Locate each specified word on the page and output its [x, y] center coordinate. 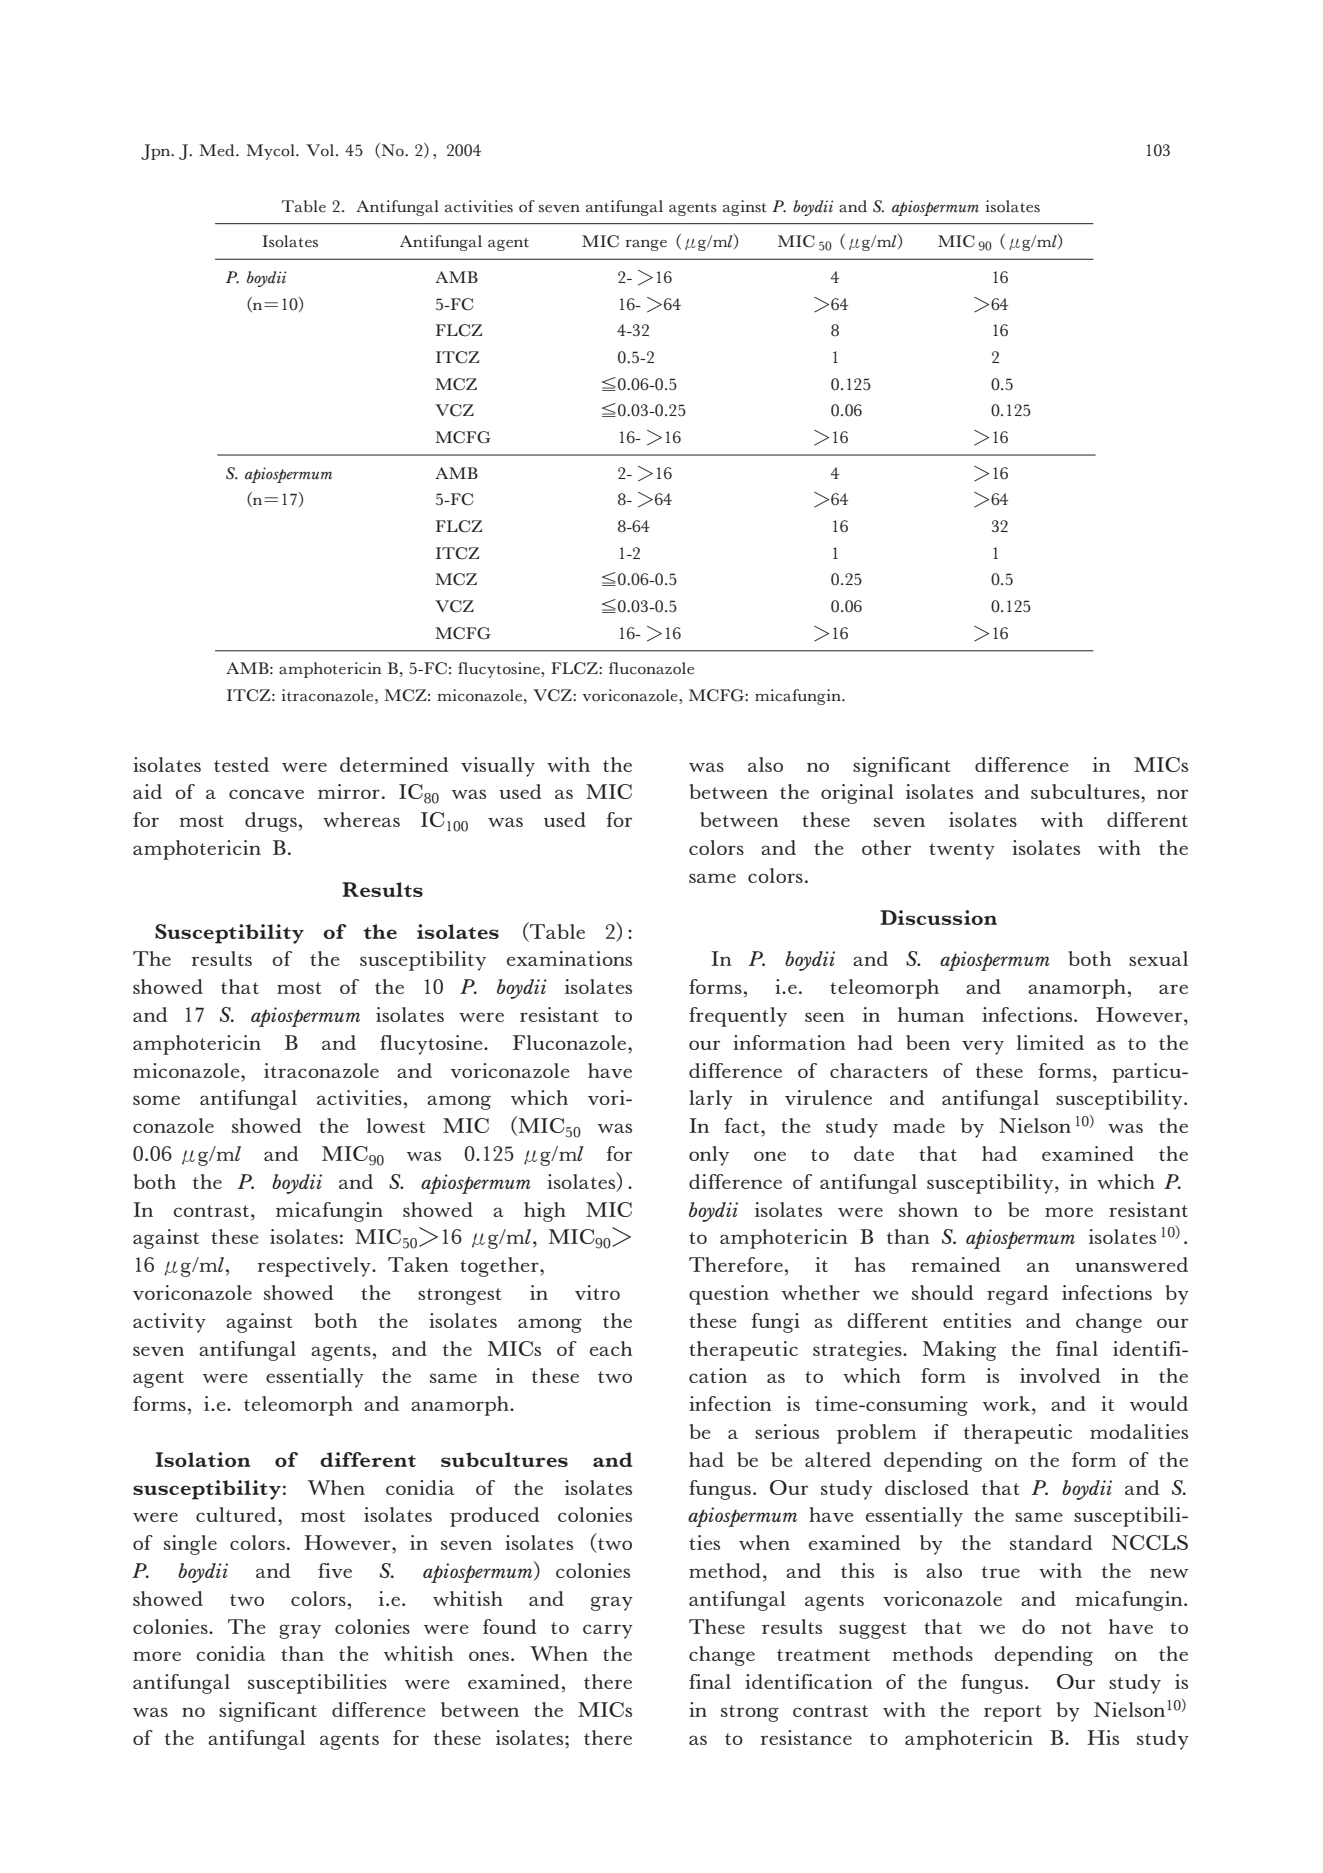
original [857, 794]
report [1013, 1713]
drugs [271, 822]
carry [608, 1631]
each [611, 1348]
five [335, 1570]
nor [1172, 794]
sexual [1158, 958]
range [646, 245]
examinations [569, 958]
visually [498, 767]
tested [241, 764]
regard [1018, 1295]
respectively [315, 1267]
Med [218, 150]
